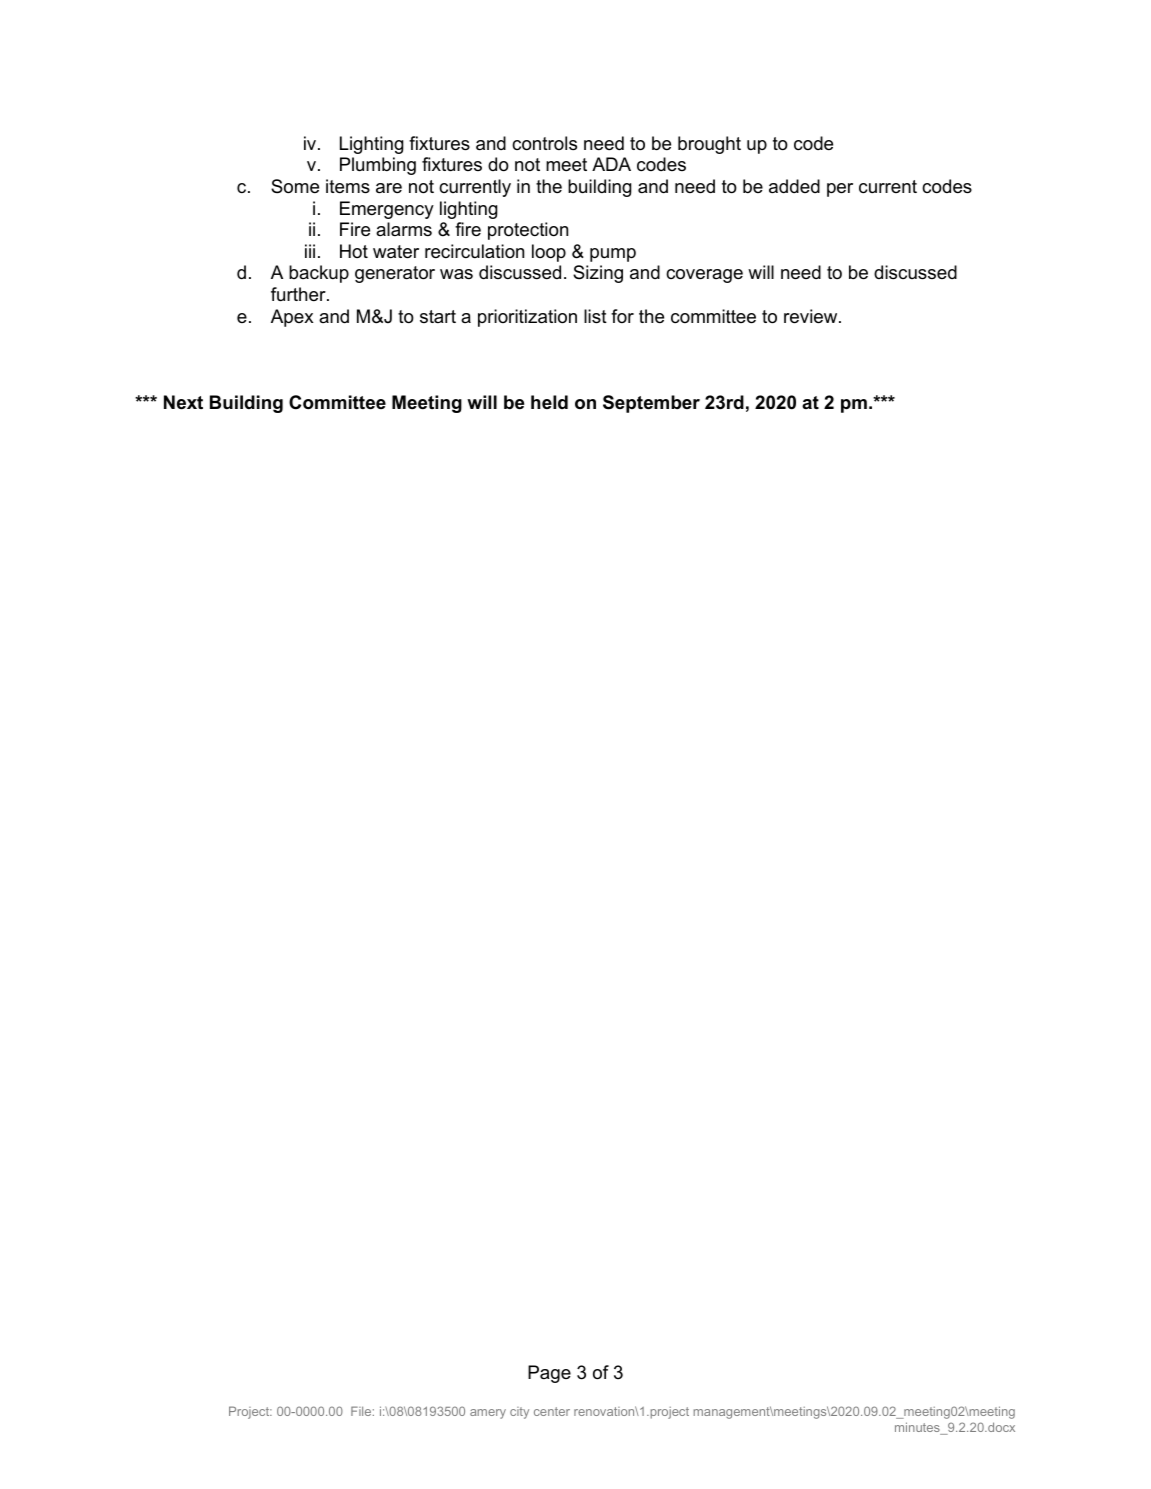 This page has width=1151, height=1489. What do you see at coordinates (295, 186) in the page?
I see `Some` at bounding box center [295, 186].
